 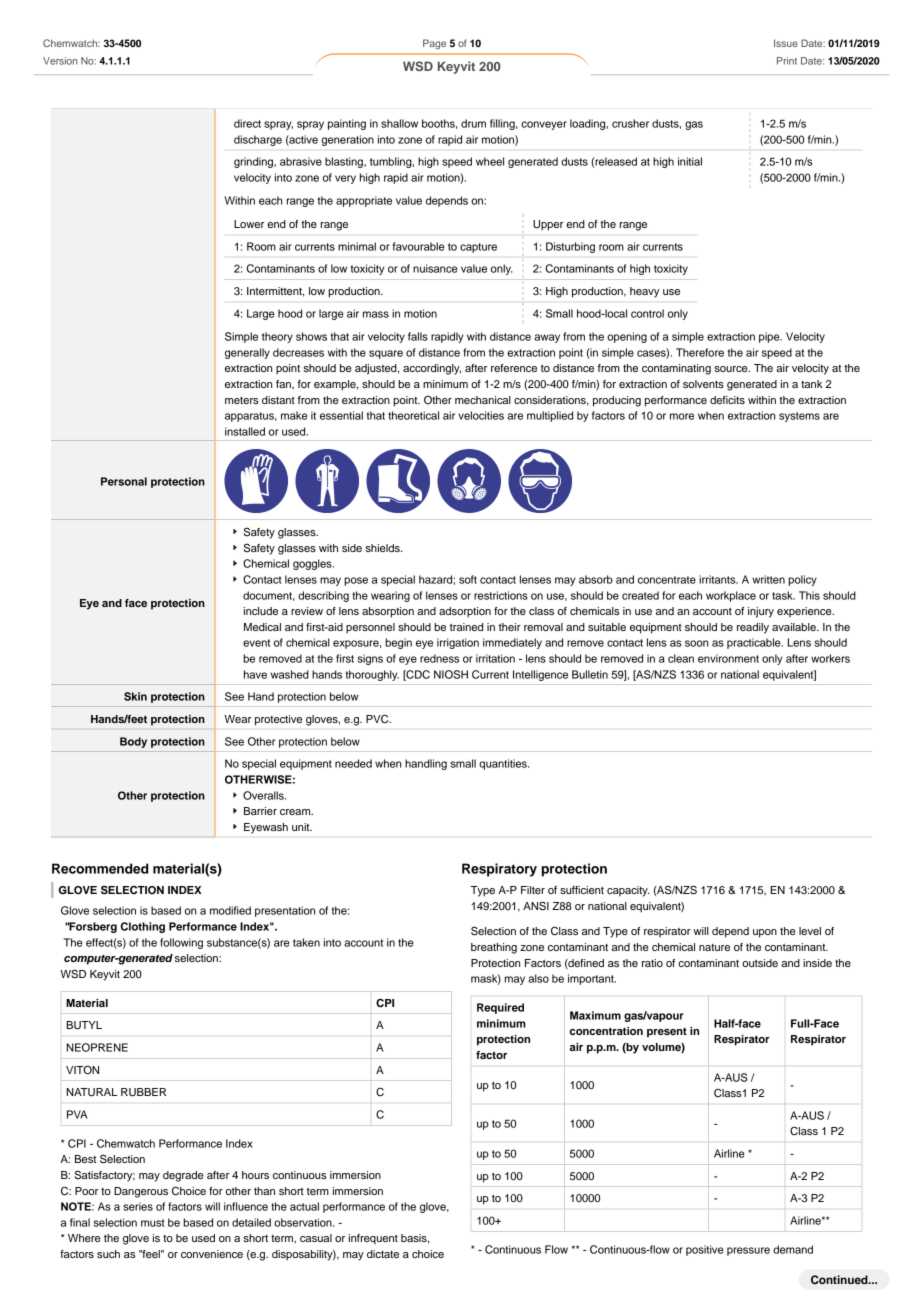 What do you see at coordinates (765, 933) in the page?
I see `upon` at bounding box center [765, 933].
